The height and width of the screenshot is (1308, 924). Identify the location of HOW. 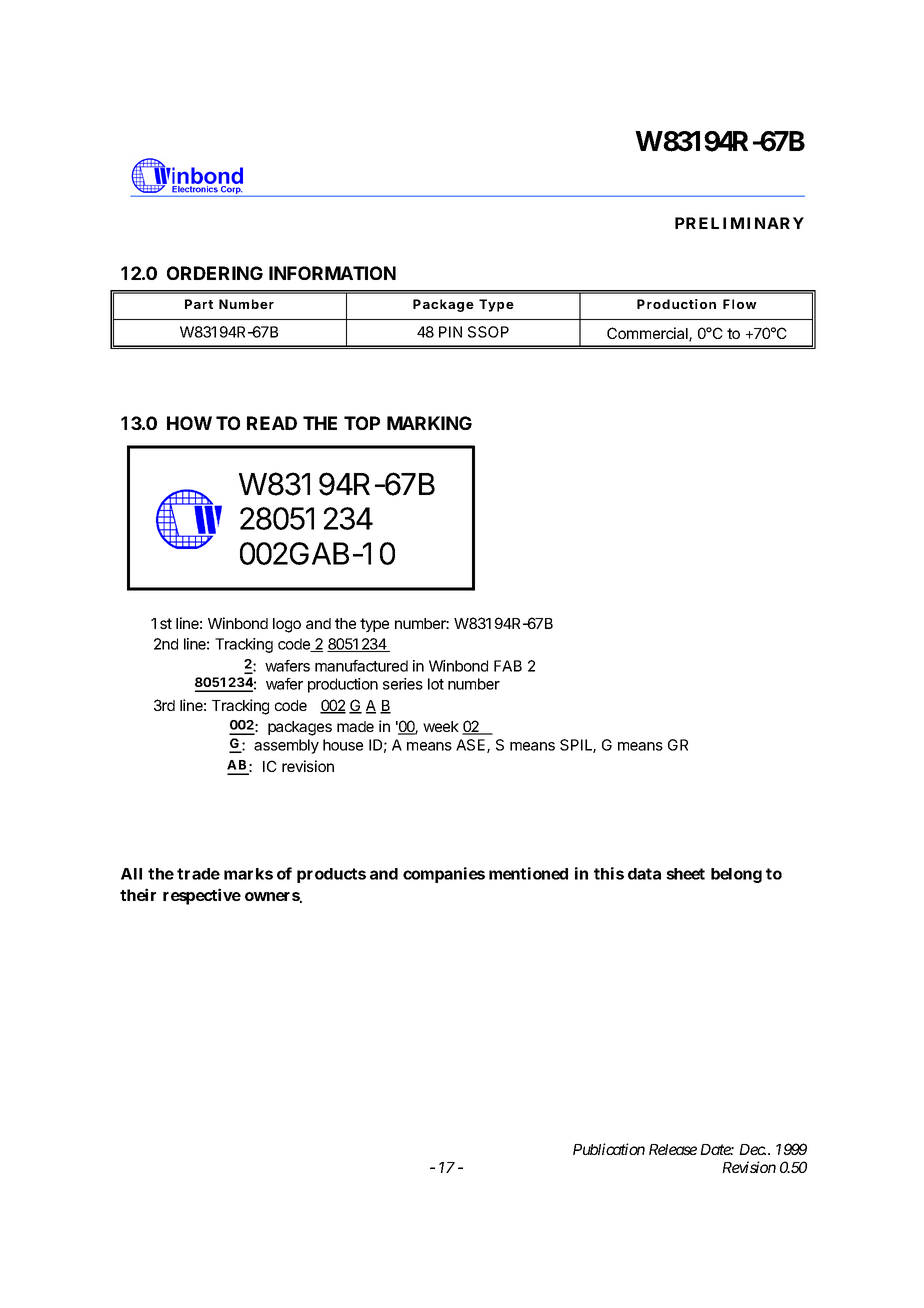
(189, 423).
